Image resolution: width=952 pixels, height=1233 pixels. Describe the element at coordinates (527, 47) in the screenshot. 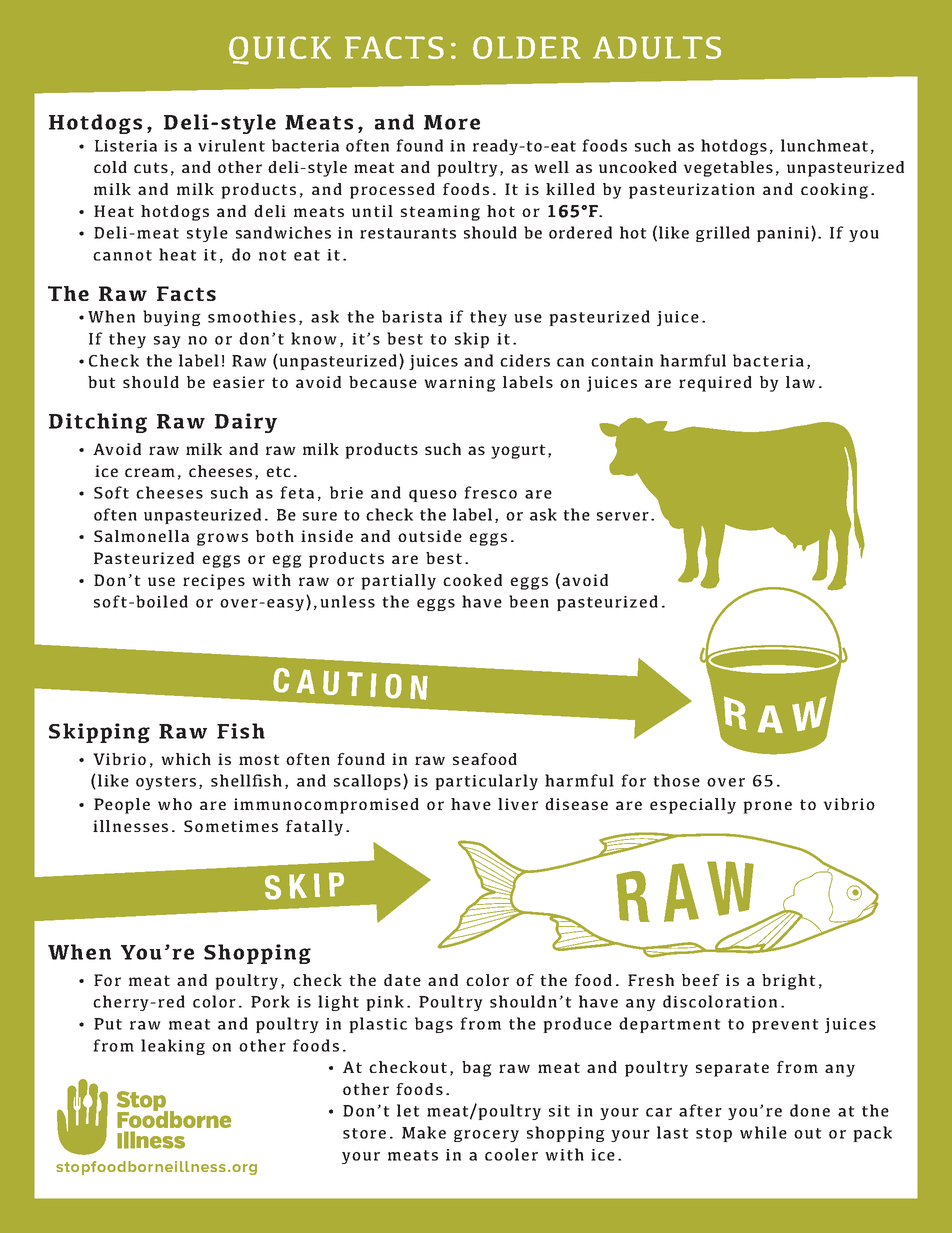

I see `OLDER` at that location.
